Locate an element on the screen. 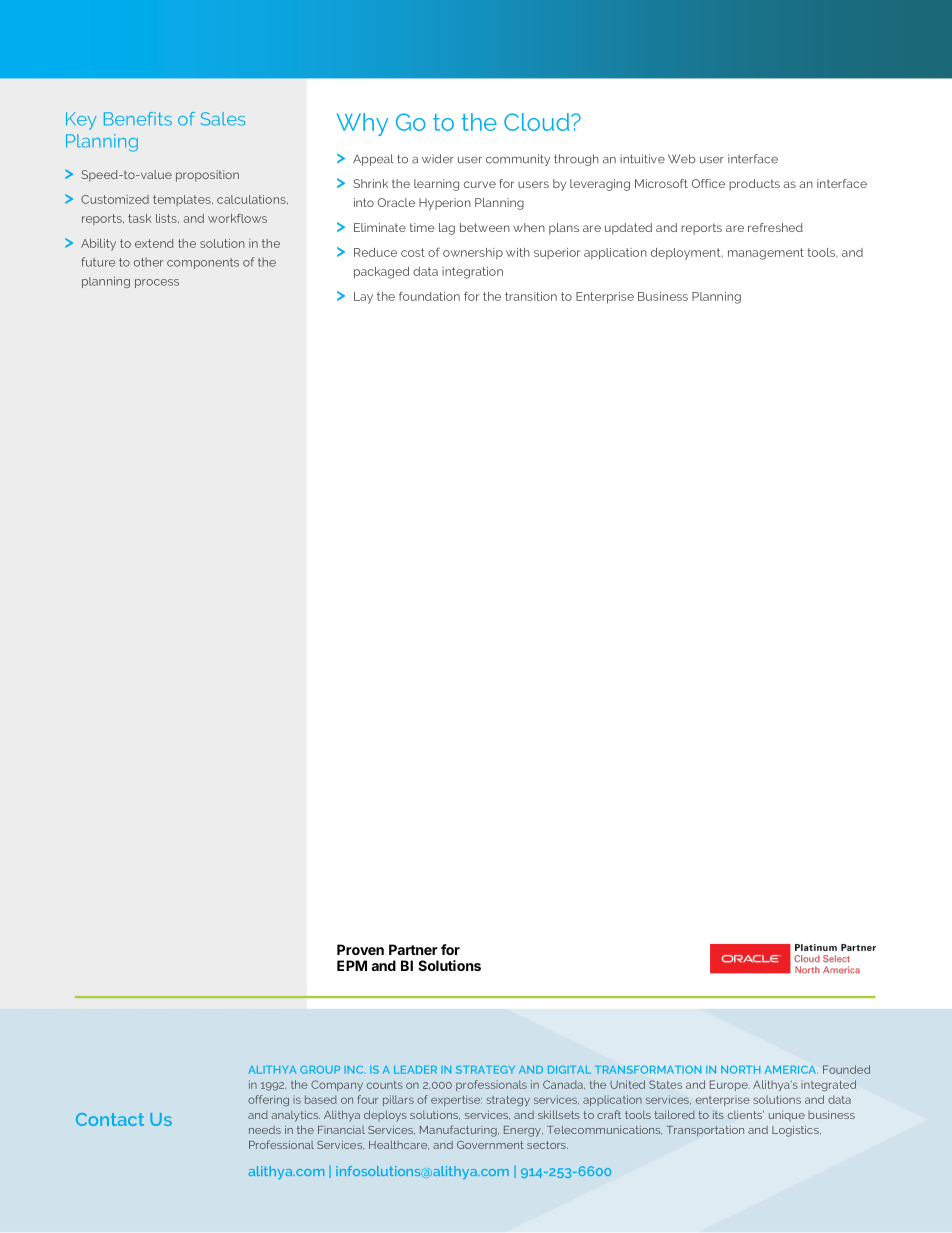 This screenshot has width=952, height=1233. Partner is located at coordinates (413, 949).
